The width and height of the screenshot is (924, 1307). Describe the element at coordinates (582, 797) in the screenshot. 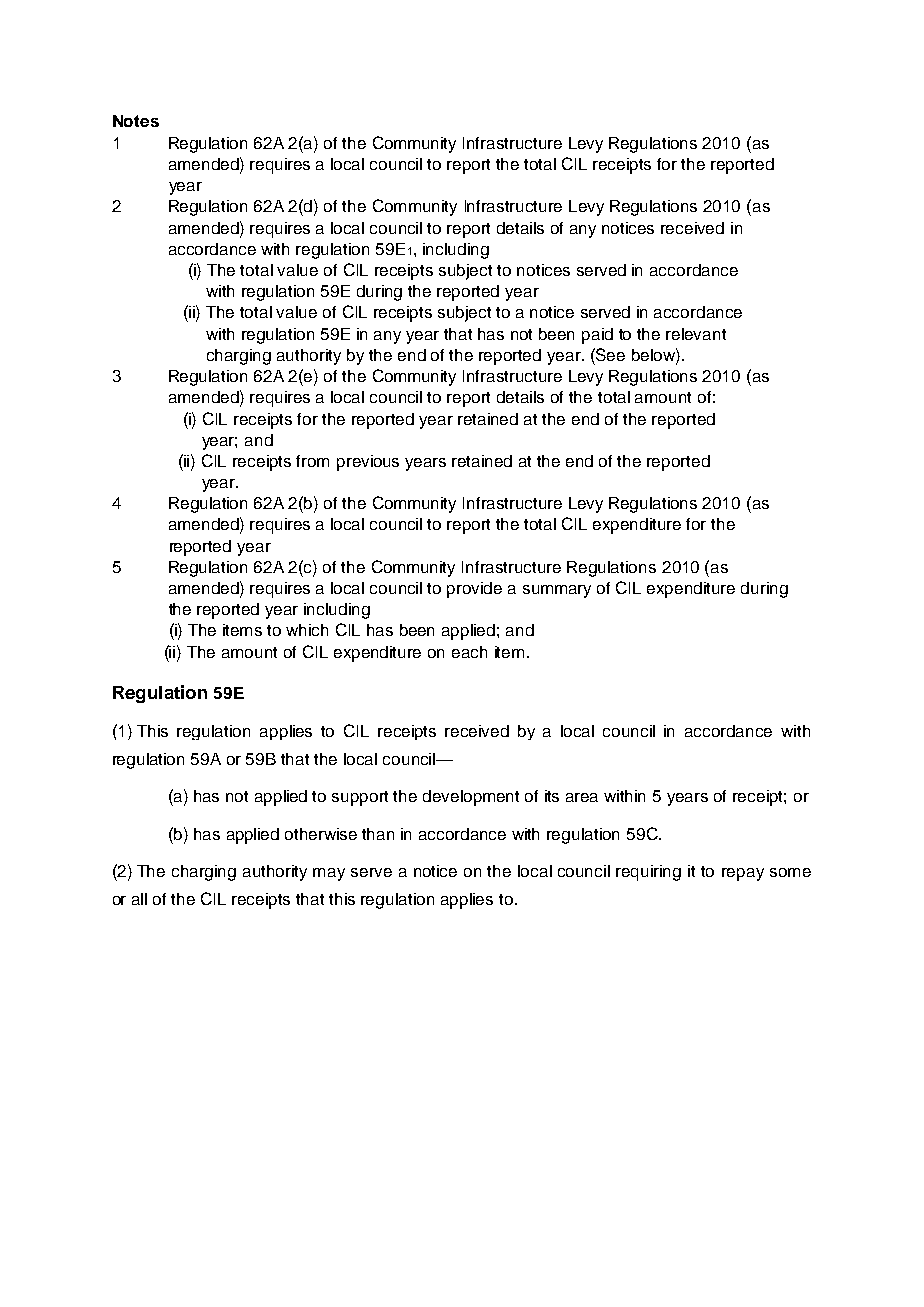

I see `area` at that location.
